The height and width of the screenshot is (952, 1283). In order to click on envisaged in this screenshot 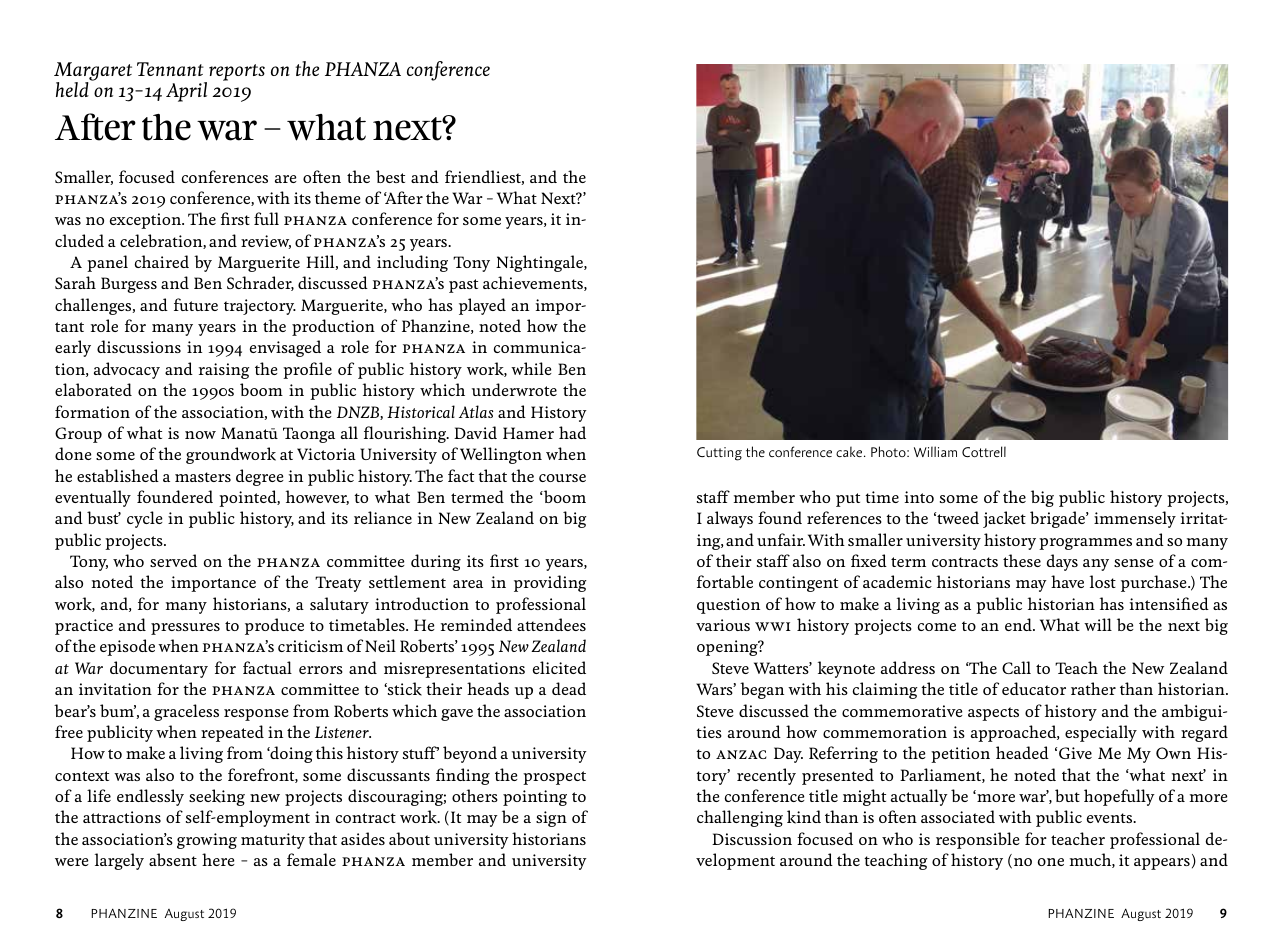, I will do `click(285, 348)`.
